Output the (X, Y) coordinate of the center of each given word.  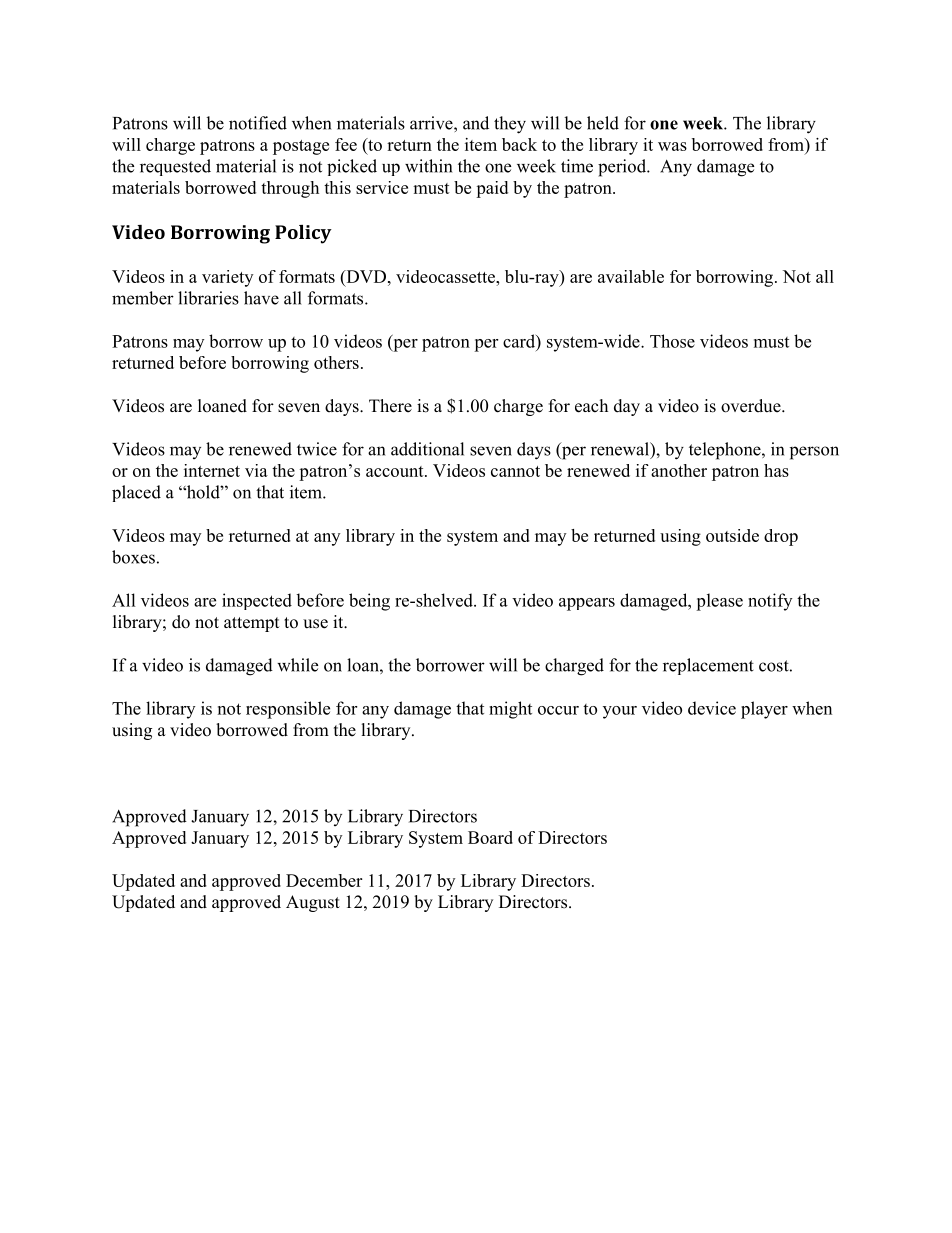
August (313, 903)
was (672, 146)
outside (732, 535)
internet (212, 470)
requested (175, 167)
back (519, 144)
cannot (515, 471)
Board (490, 837)
